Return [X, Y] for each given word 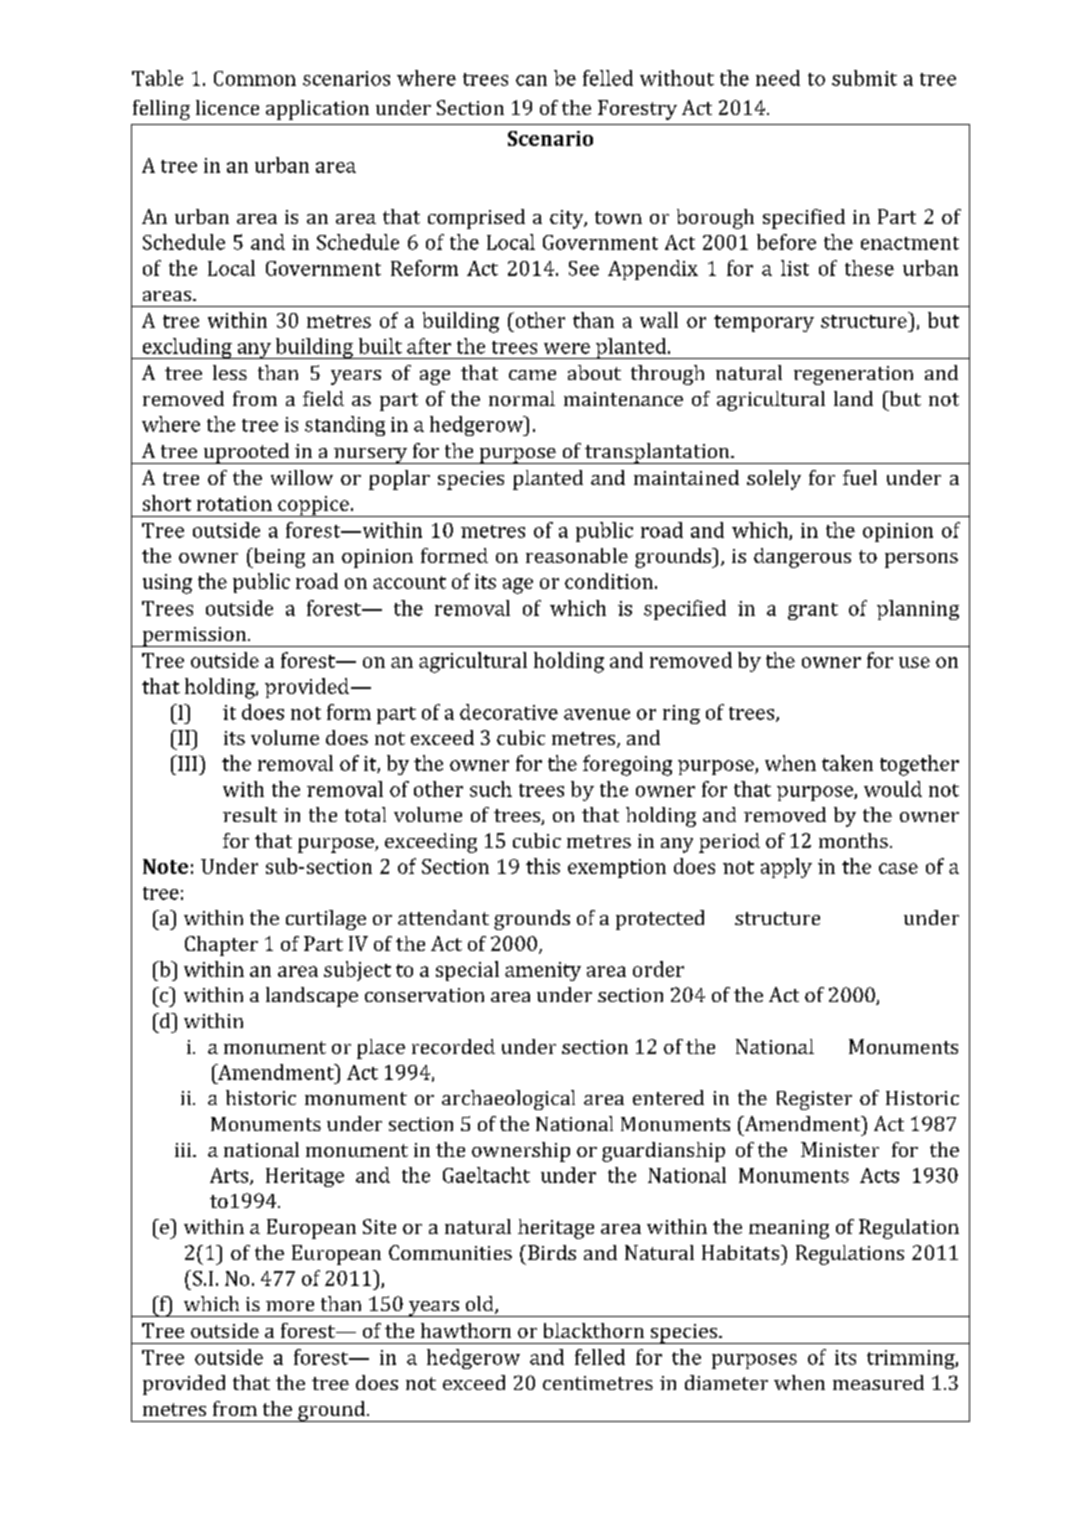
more [290, 1306]
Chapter [221, 946]
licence [227, 107]
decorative [509, 712]
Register [814, 1100]
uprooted [246, 453]
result [250, 814]
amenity [543, 971]
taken [847, 763]
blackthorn [594, 1330]
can [531, 80]
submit [864, 78]
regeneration [853, 375]
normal [522, 398]
